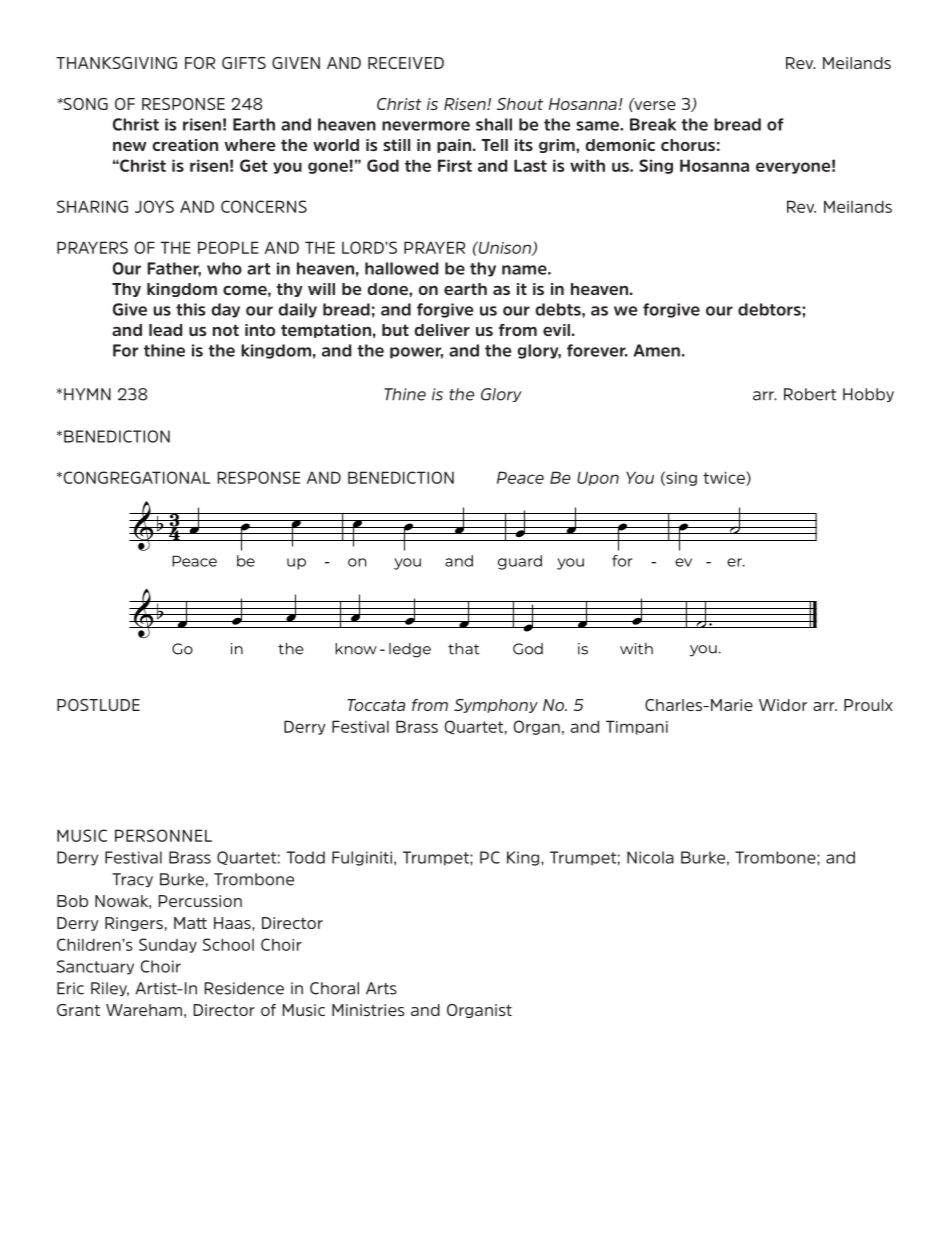 This screenshot has width=952, height=1233. Describe the element at coordinates (135, 477) in the screenshot. I see `CONGREGATIONAL` at that location.
